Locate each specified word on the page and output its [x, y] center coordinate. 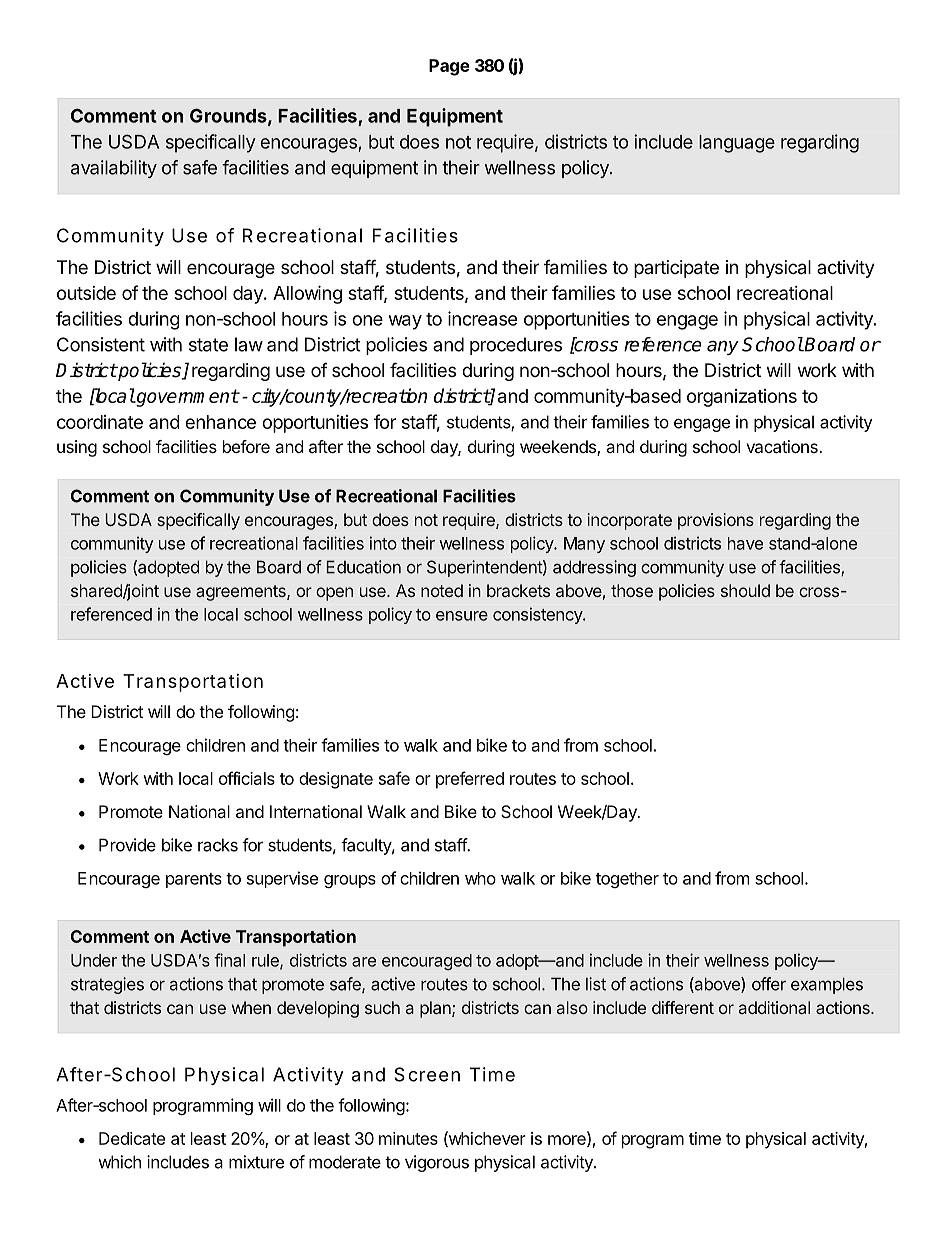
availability [114, 169]
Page [449, 67]
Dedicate [132, 1138]
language [737, 144]
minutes [408, 1138]
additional [774, 1007]
